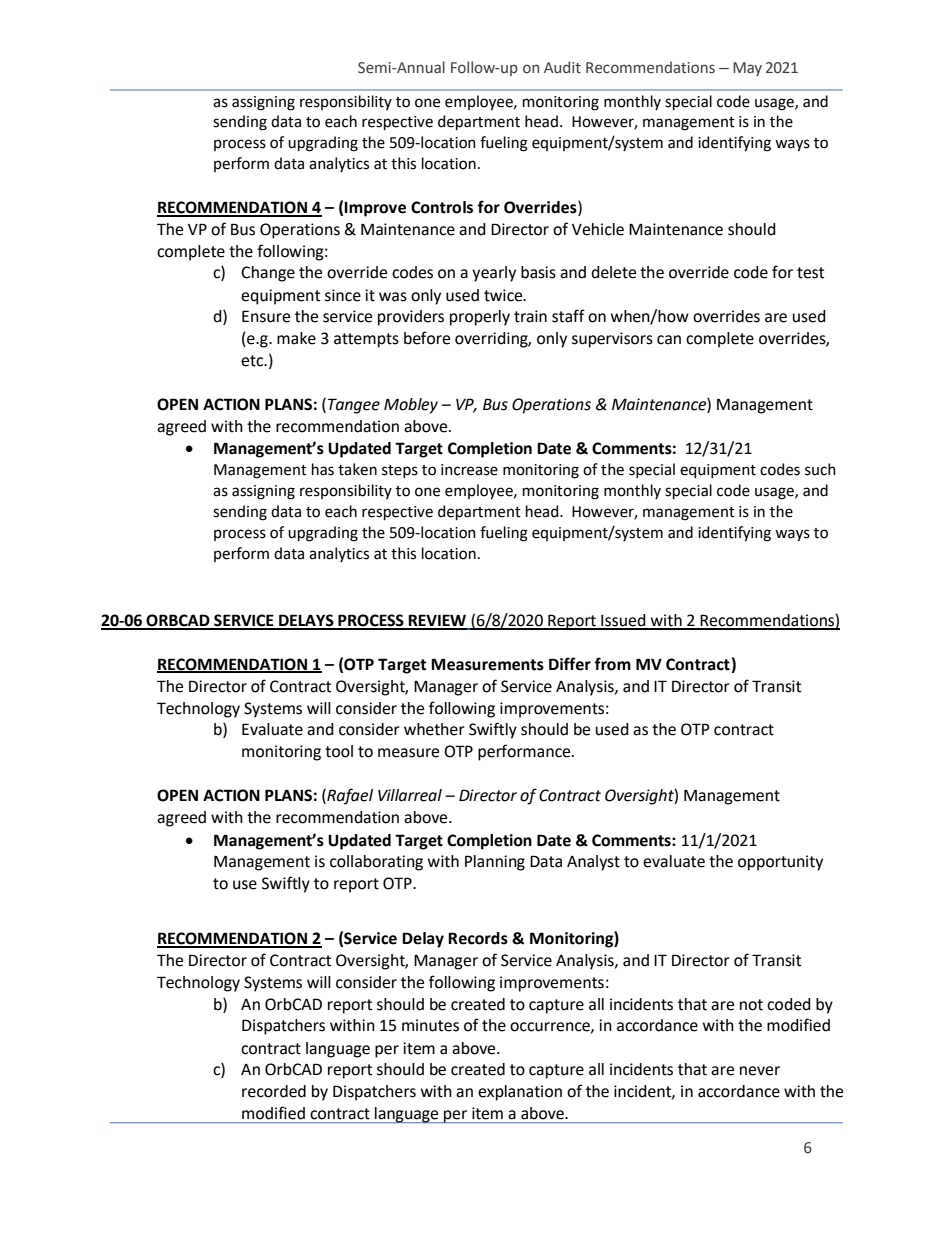 The image size is (952, 1233). What do you see at coordinates (274, 1091) in the screenshot?
I see `recorded` at bounding box center [274, 1091].
